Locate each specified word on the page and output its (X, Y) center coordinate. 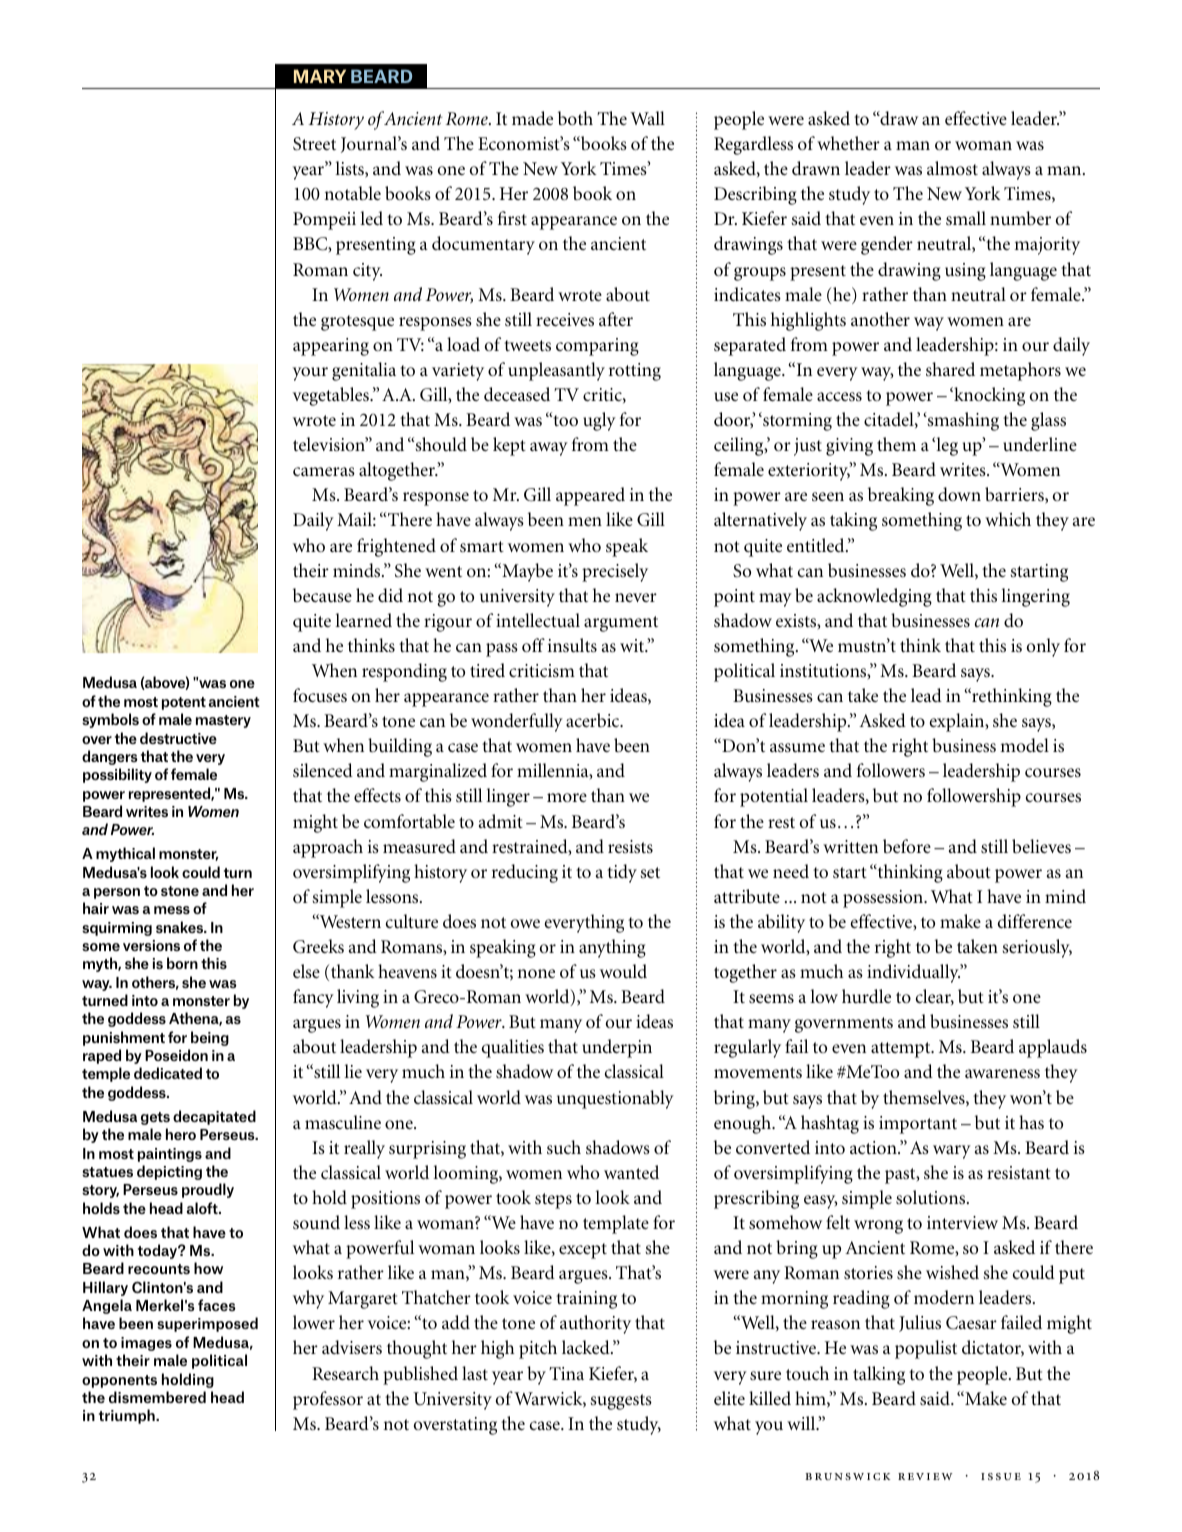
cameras (324, 471)
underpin (617, 1048)
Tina (566, 1373)
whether (848, 143)
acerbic (594, 720)
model (1024, 745)
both (575, 118)
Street (314, 144)
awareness (1002, 1073)
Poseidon (176, 1055)
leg (946, 446)
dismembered (157, 1397)
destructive (178, 738)
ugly (599, 421)
